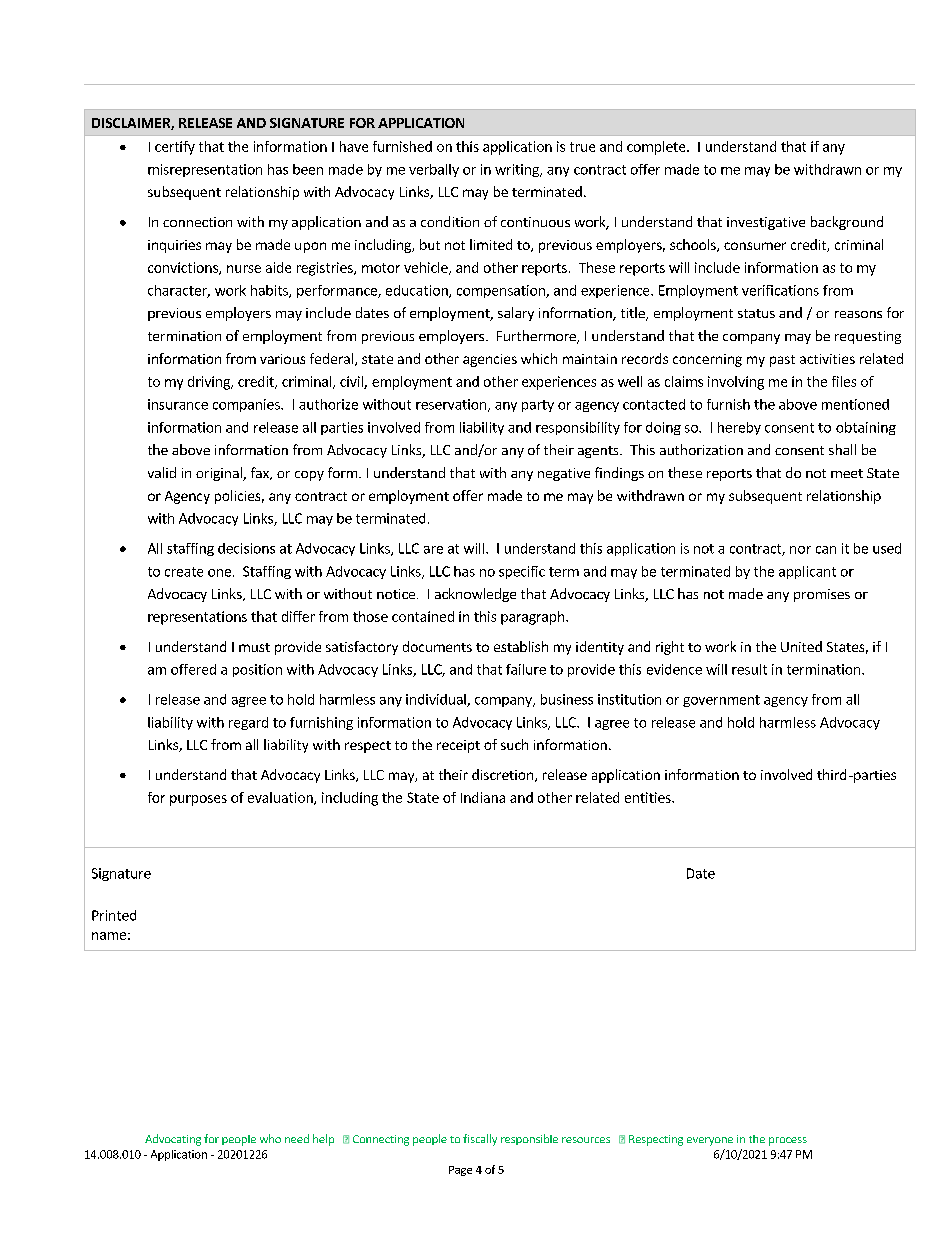 The width and height of the screenshot is (952, 1233). Describe the element at coordinates (564, 474) in the screenshot. I see `negative` at that location.
